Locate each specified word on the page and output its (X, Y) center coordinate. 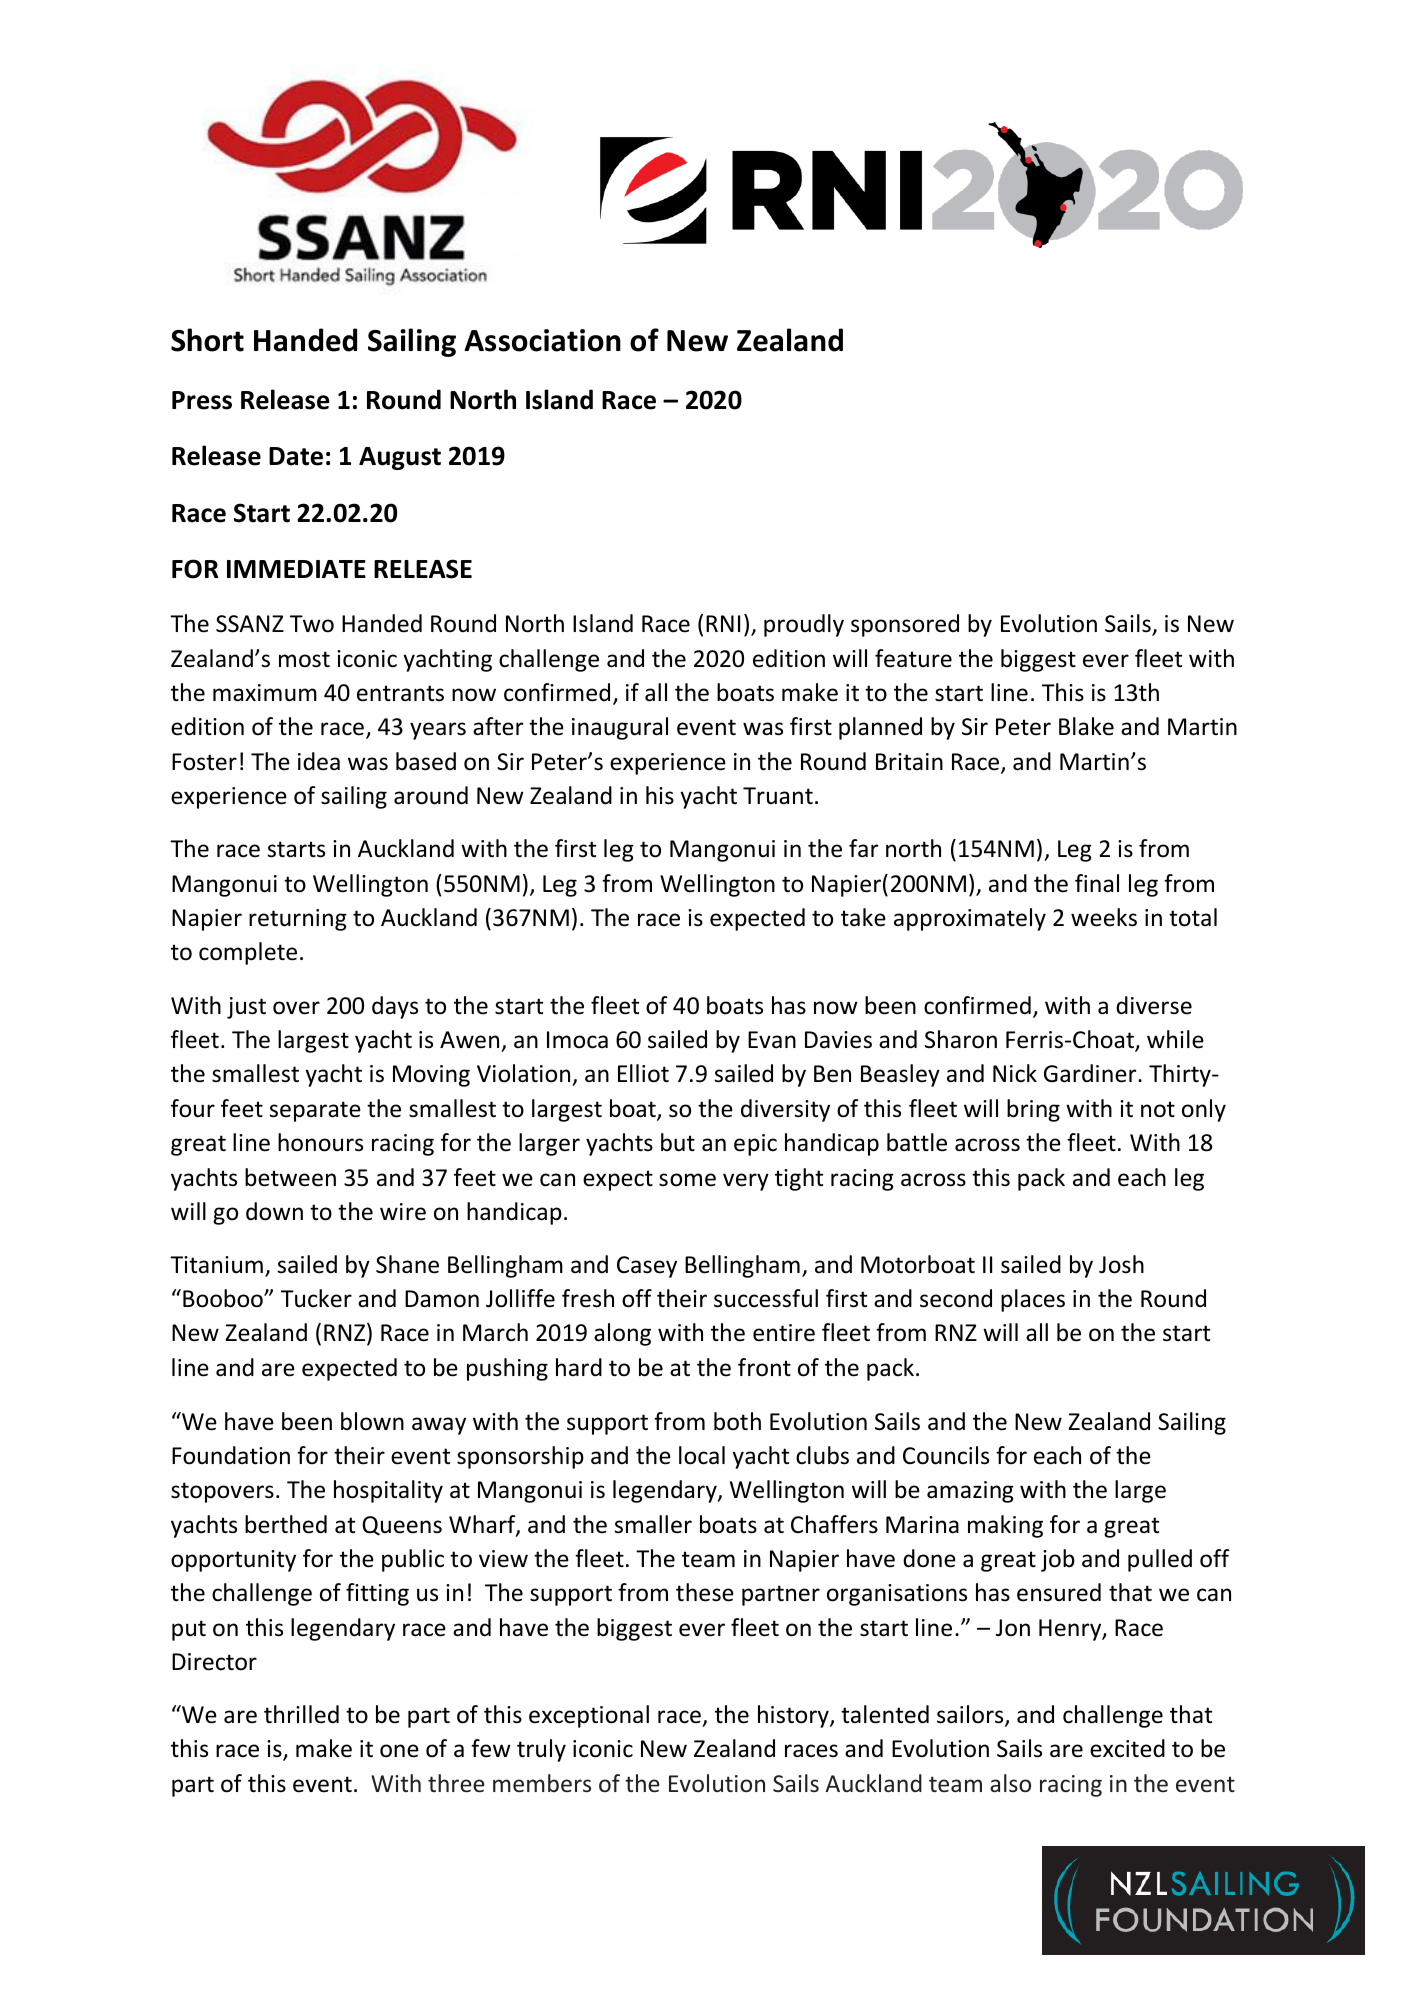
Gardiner (1091, 1073)
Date (296, 456)
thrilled (301, 1714)
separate (315, 1111)
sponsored (905, 625)
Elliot (643, 1073)
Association (542, 340)
